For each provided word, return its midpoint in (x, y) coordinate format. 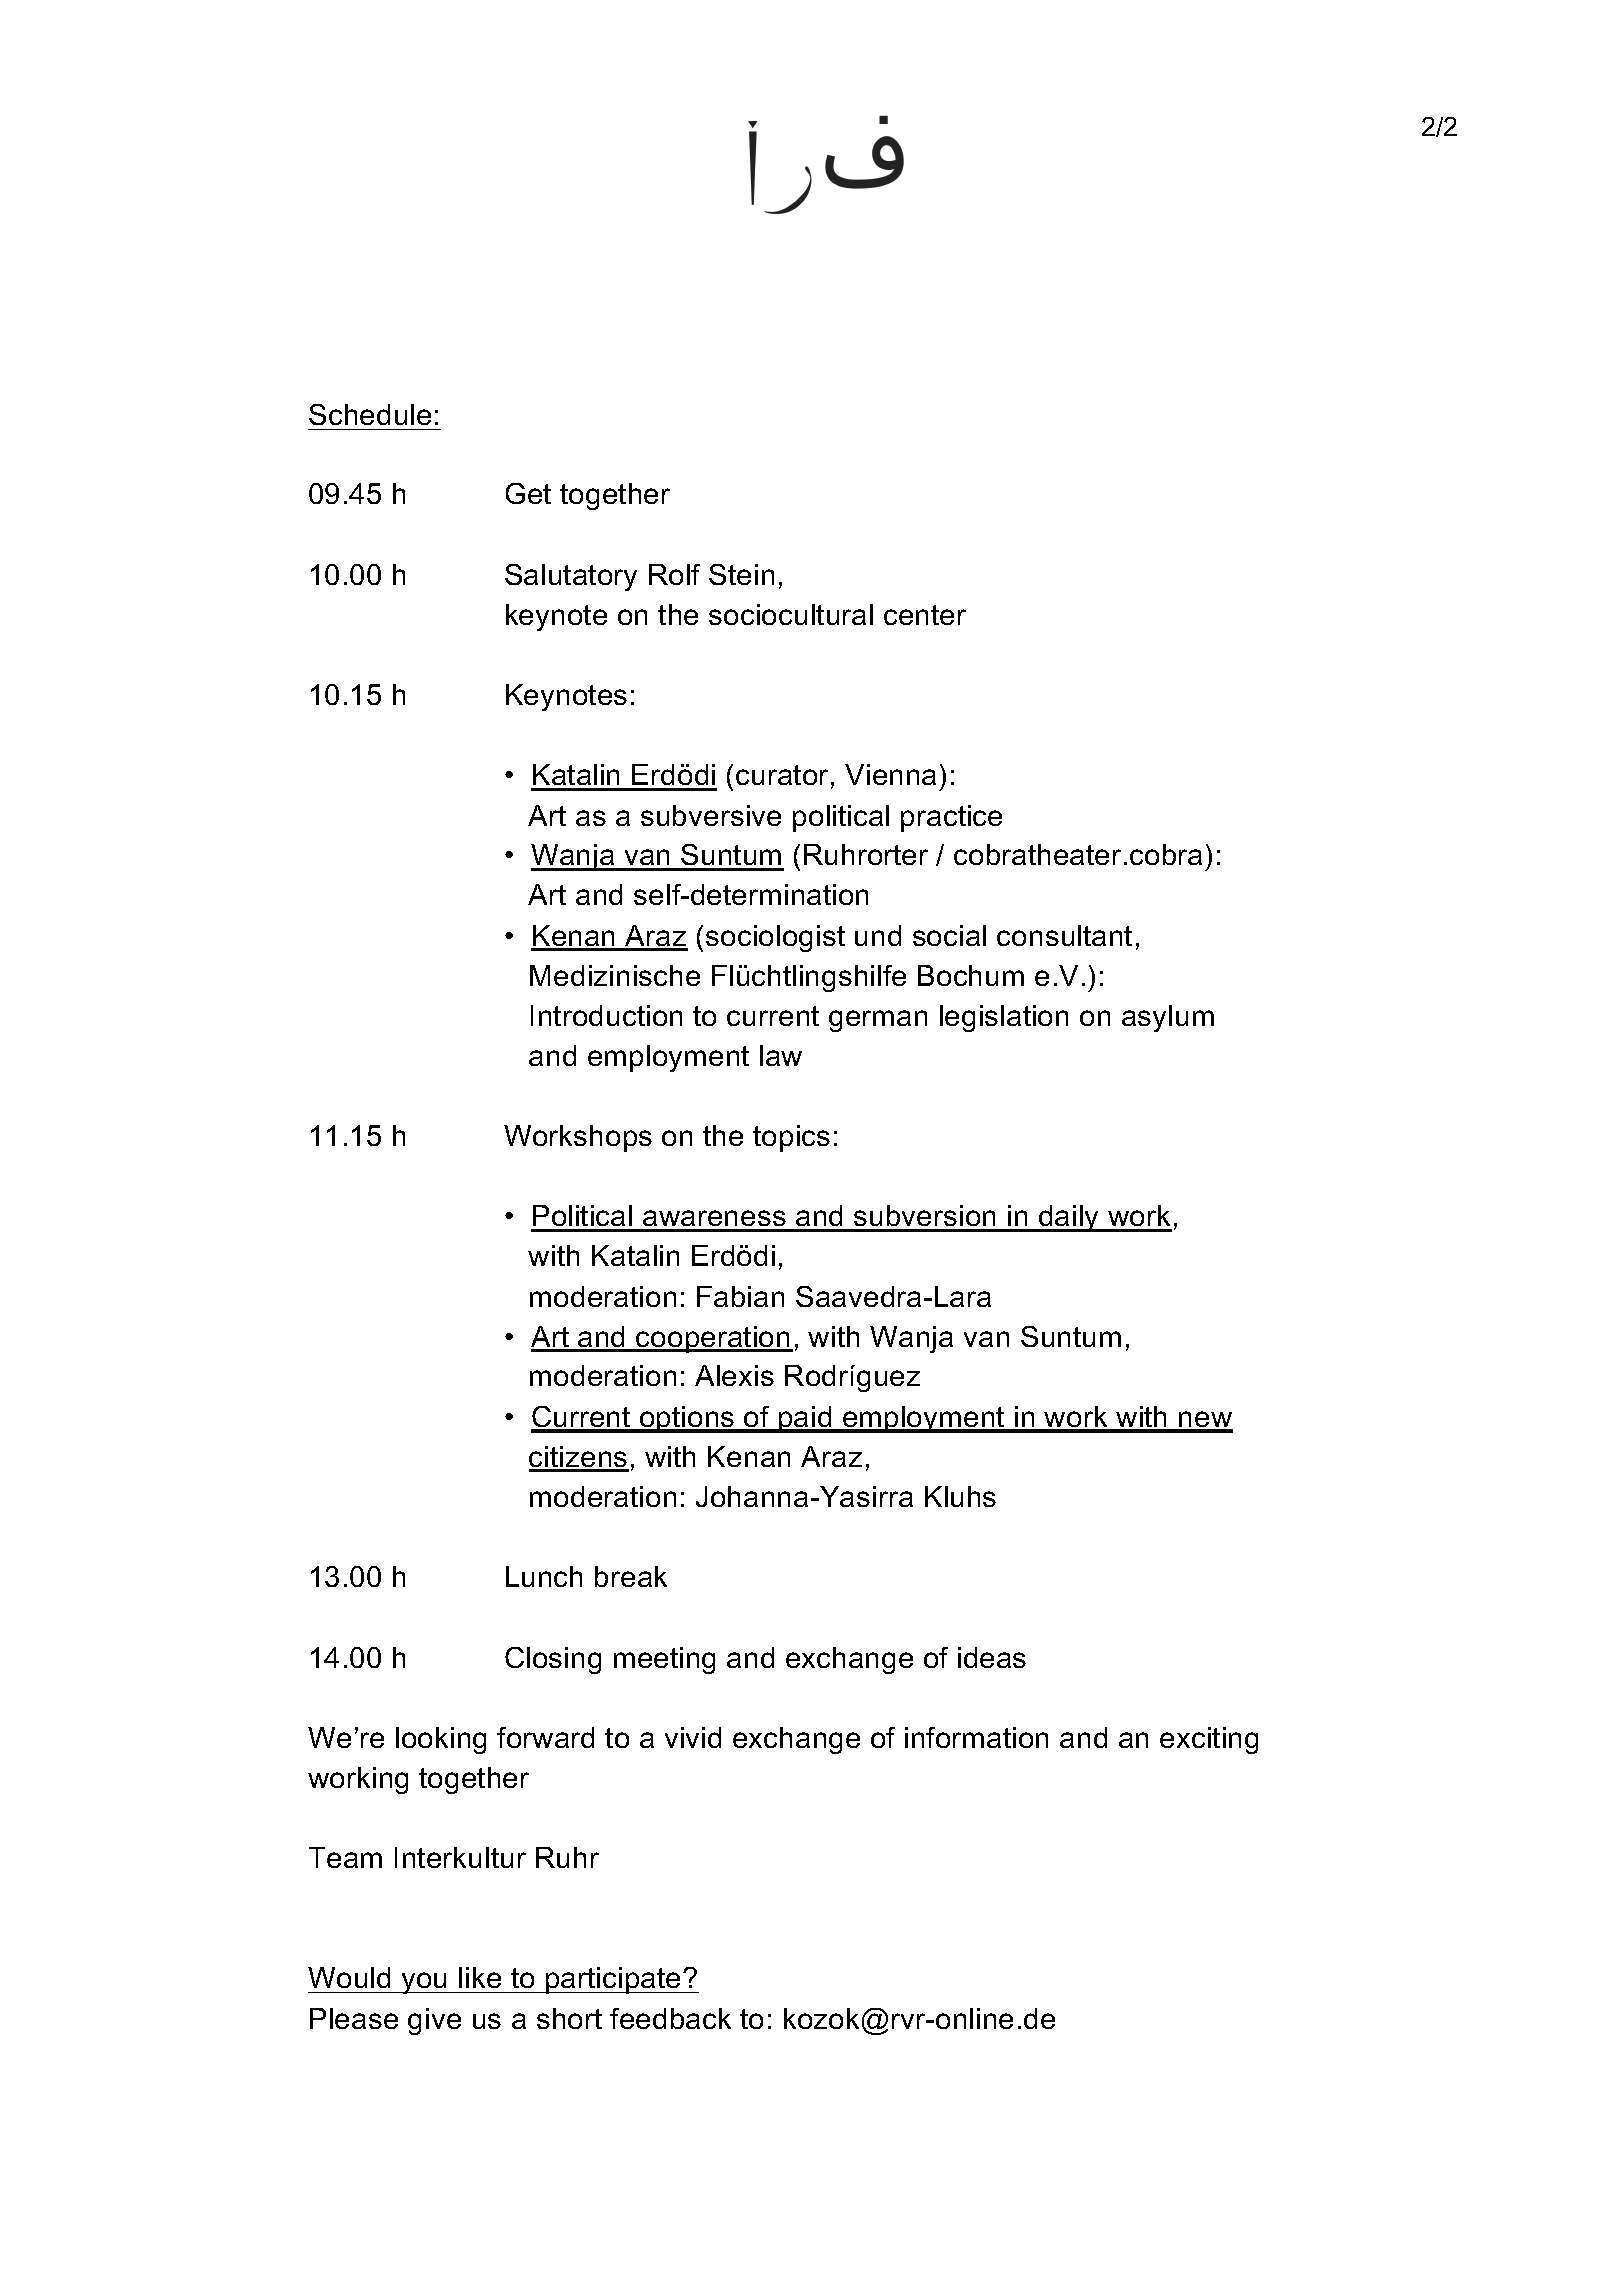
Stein (741, 574)
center (925, 615)
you (424, 1983)
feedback (670, 2018)
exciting (1209, 1740)
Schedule (370, 414)
